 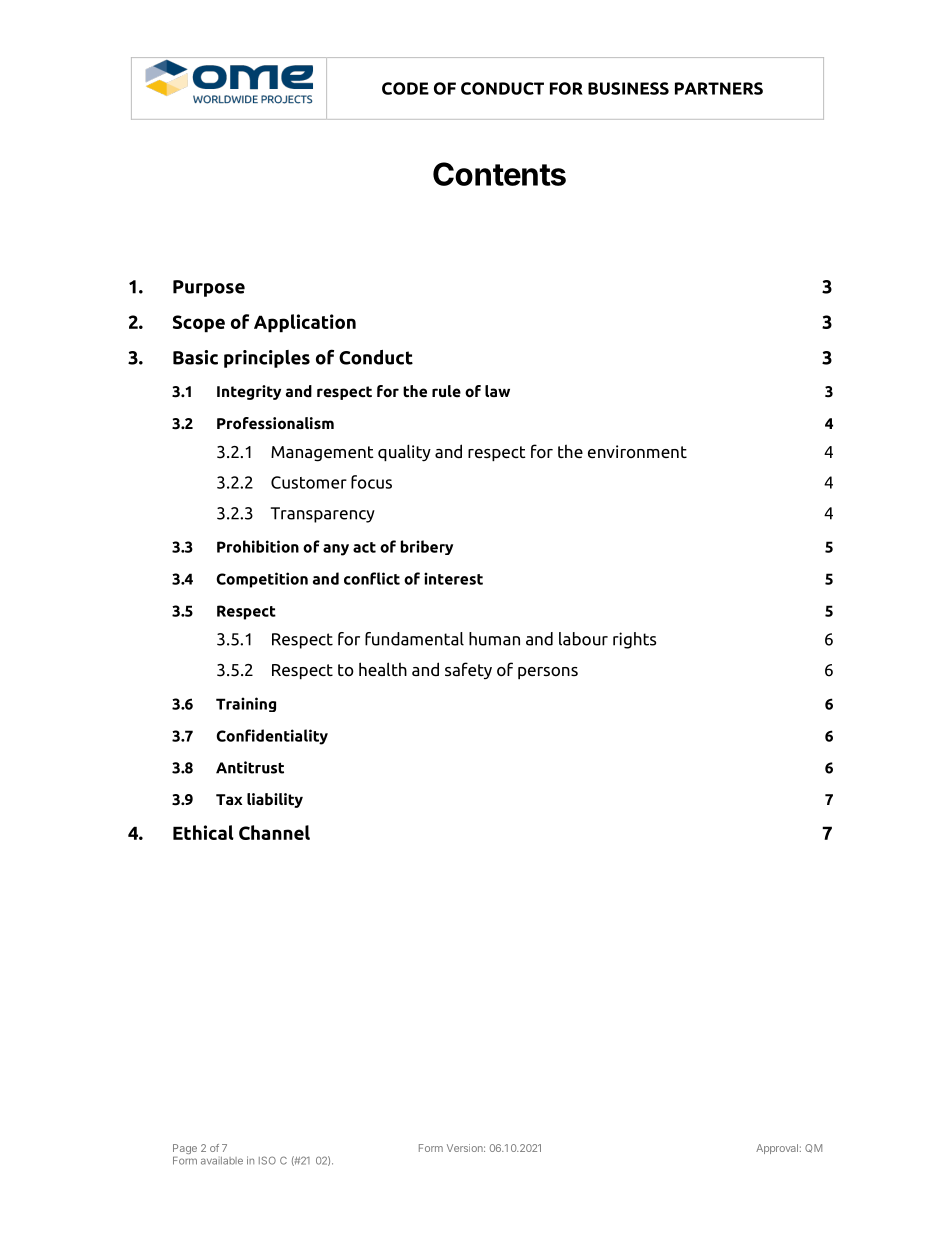 I want to click on Approval, so click(x=777, y=1149).
